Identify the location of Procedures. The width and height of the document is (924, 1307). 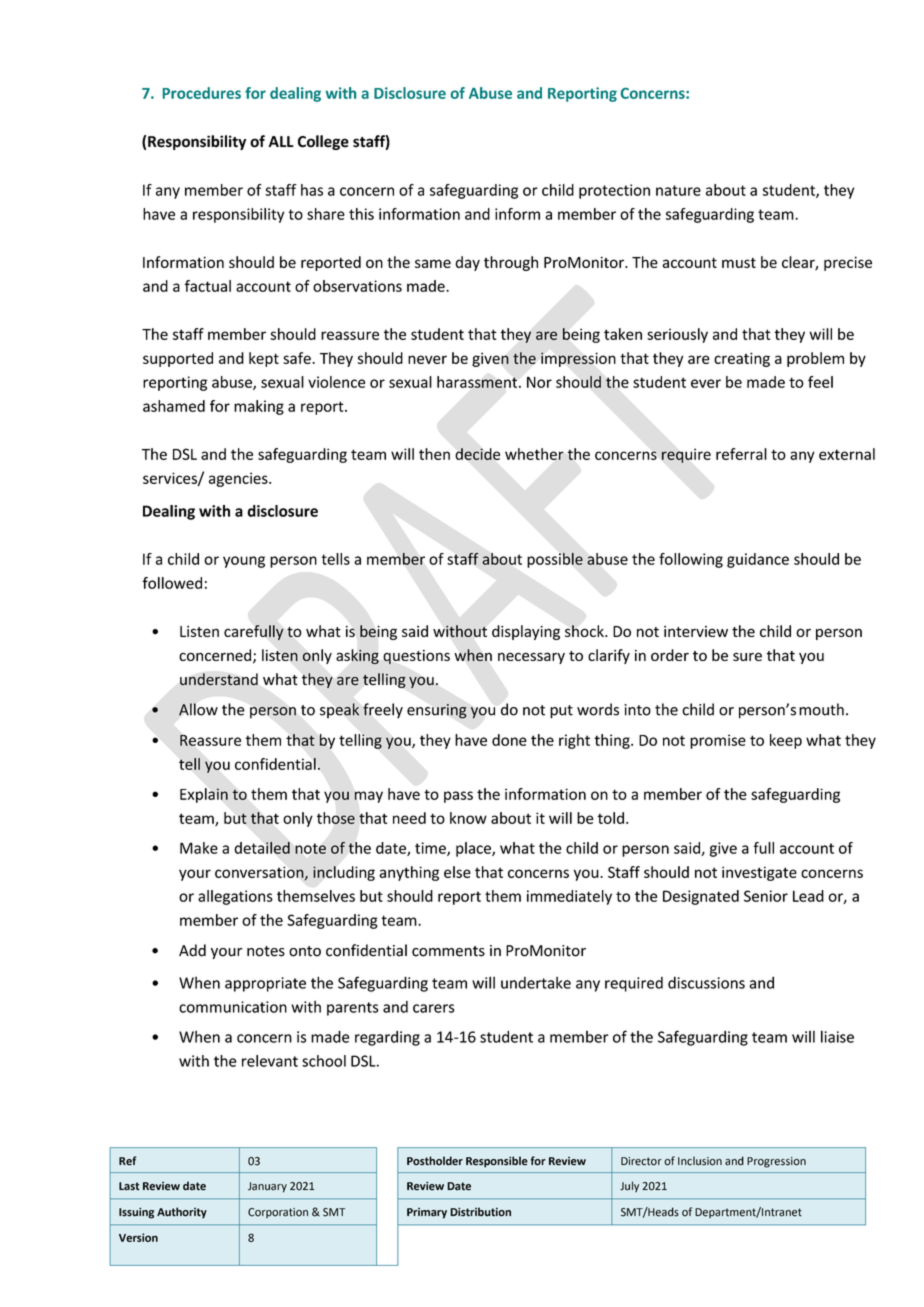
(202, 93).
